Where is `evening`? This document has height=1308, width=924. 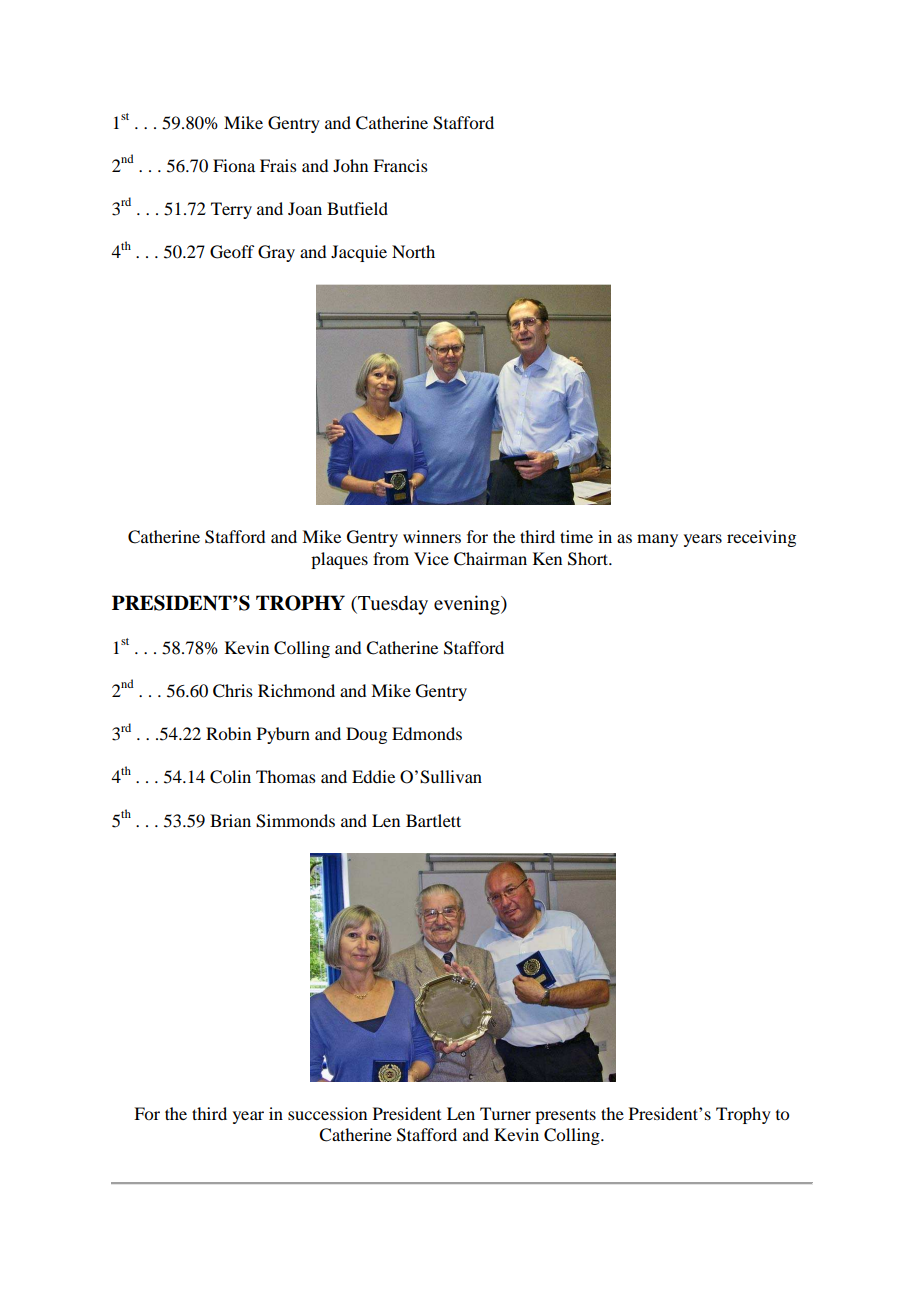
evening is located at coordinates (468, 605).
